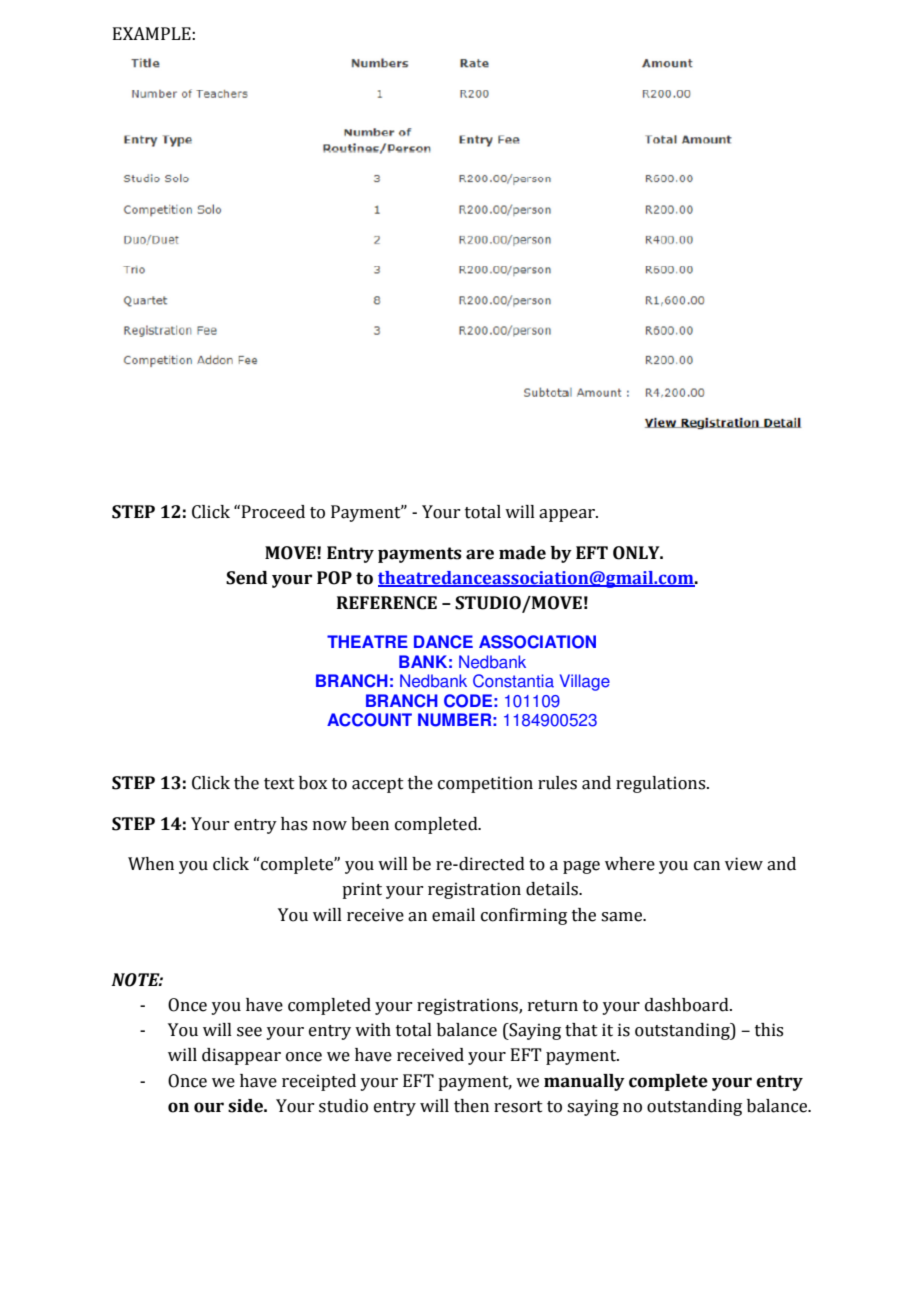 The height and width of the document is (1308, 924). I want to click on made, so click(522, 553).
